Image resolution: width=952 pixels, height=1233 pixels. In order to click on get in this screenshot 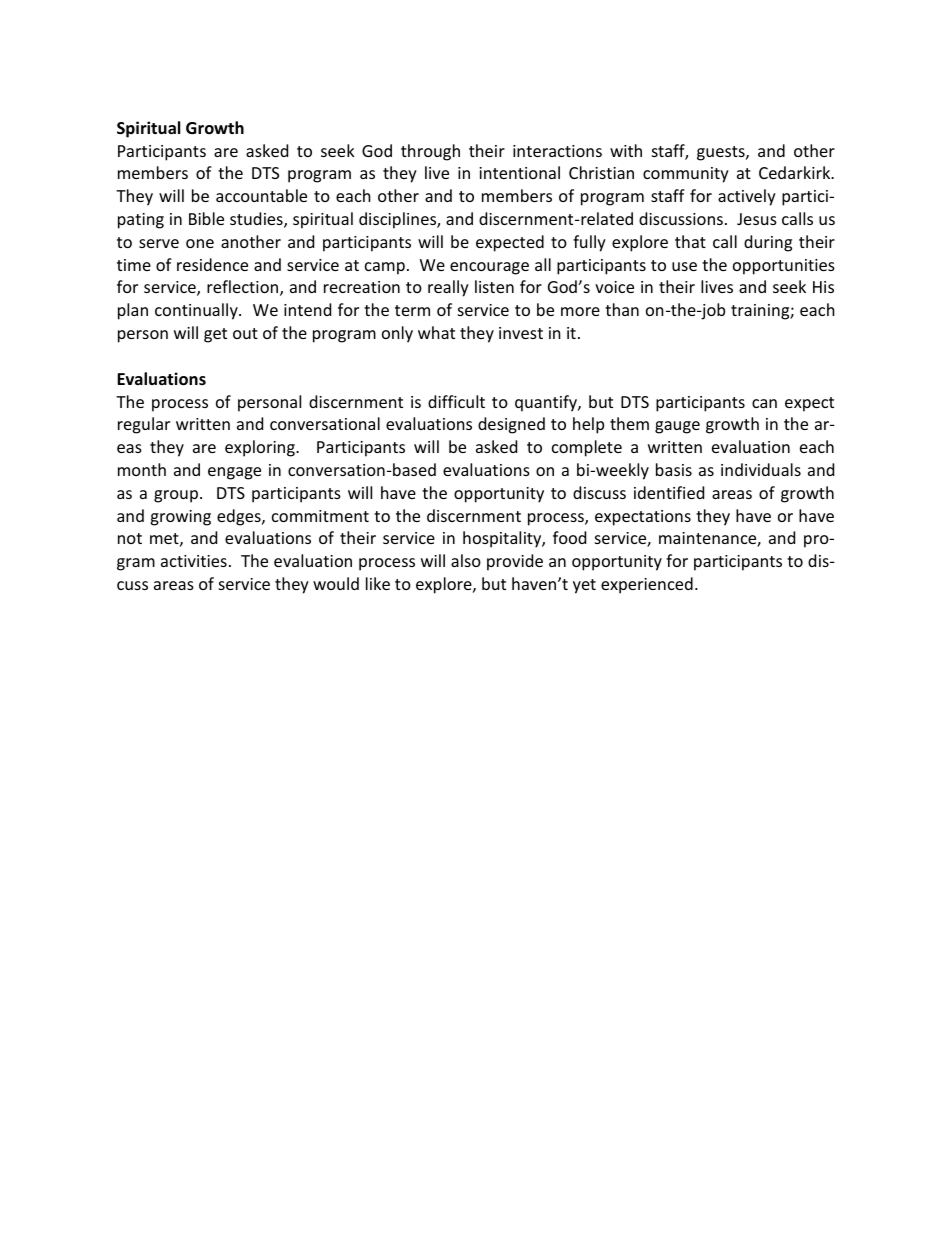, I will do `click(215, 335)`.
